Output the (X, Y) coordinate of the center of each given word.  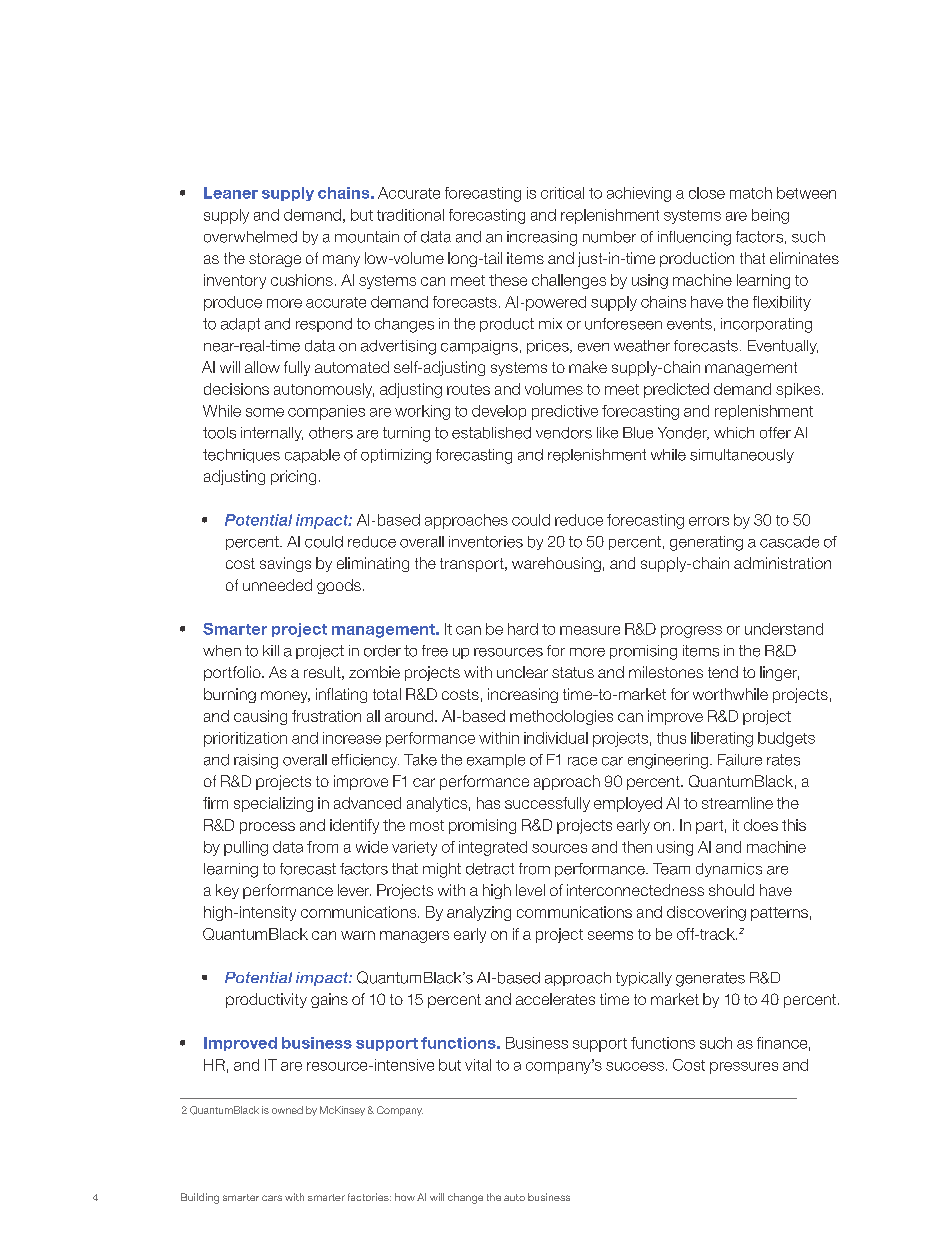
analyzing (479, 913)
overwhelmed (250, 237)
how (405, 1197)
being (770, 216)
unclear (522, 672)
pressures (744, 1068)
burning (230, 695)
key (227, 891)
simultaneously (742, 456)
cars (272, 1198)
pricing (293, 477)
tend (723, 672)
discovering (706, 913)
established (491, 433)
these (508, 280)
